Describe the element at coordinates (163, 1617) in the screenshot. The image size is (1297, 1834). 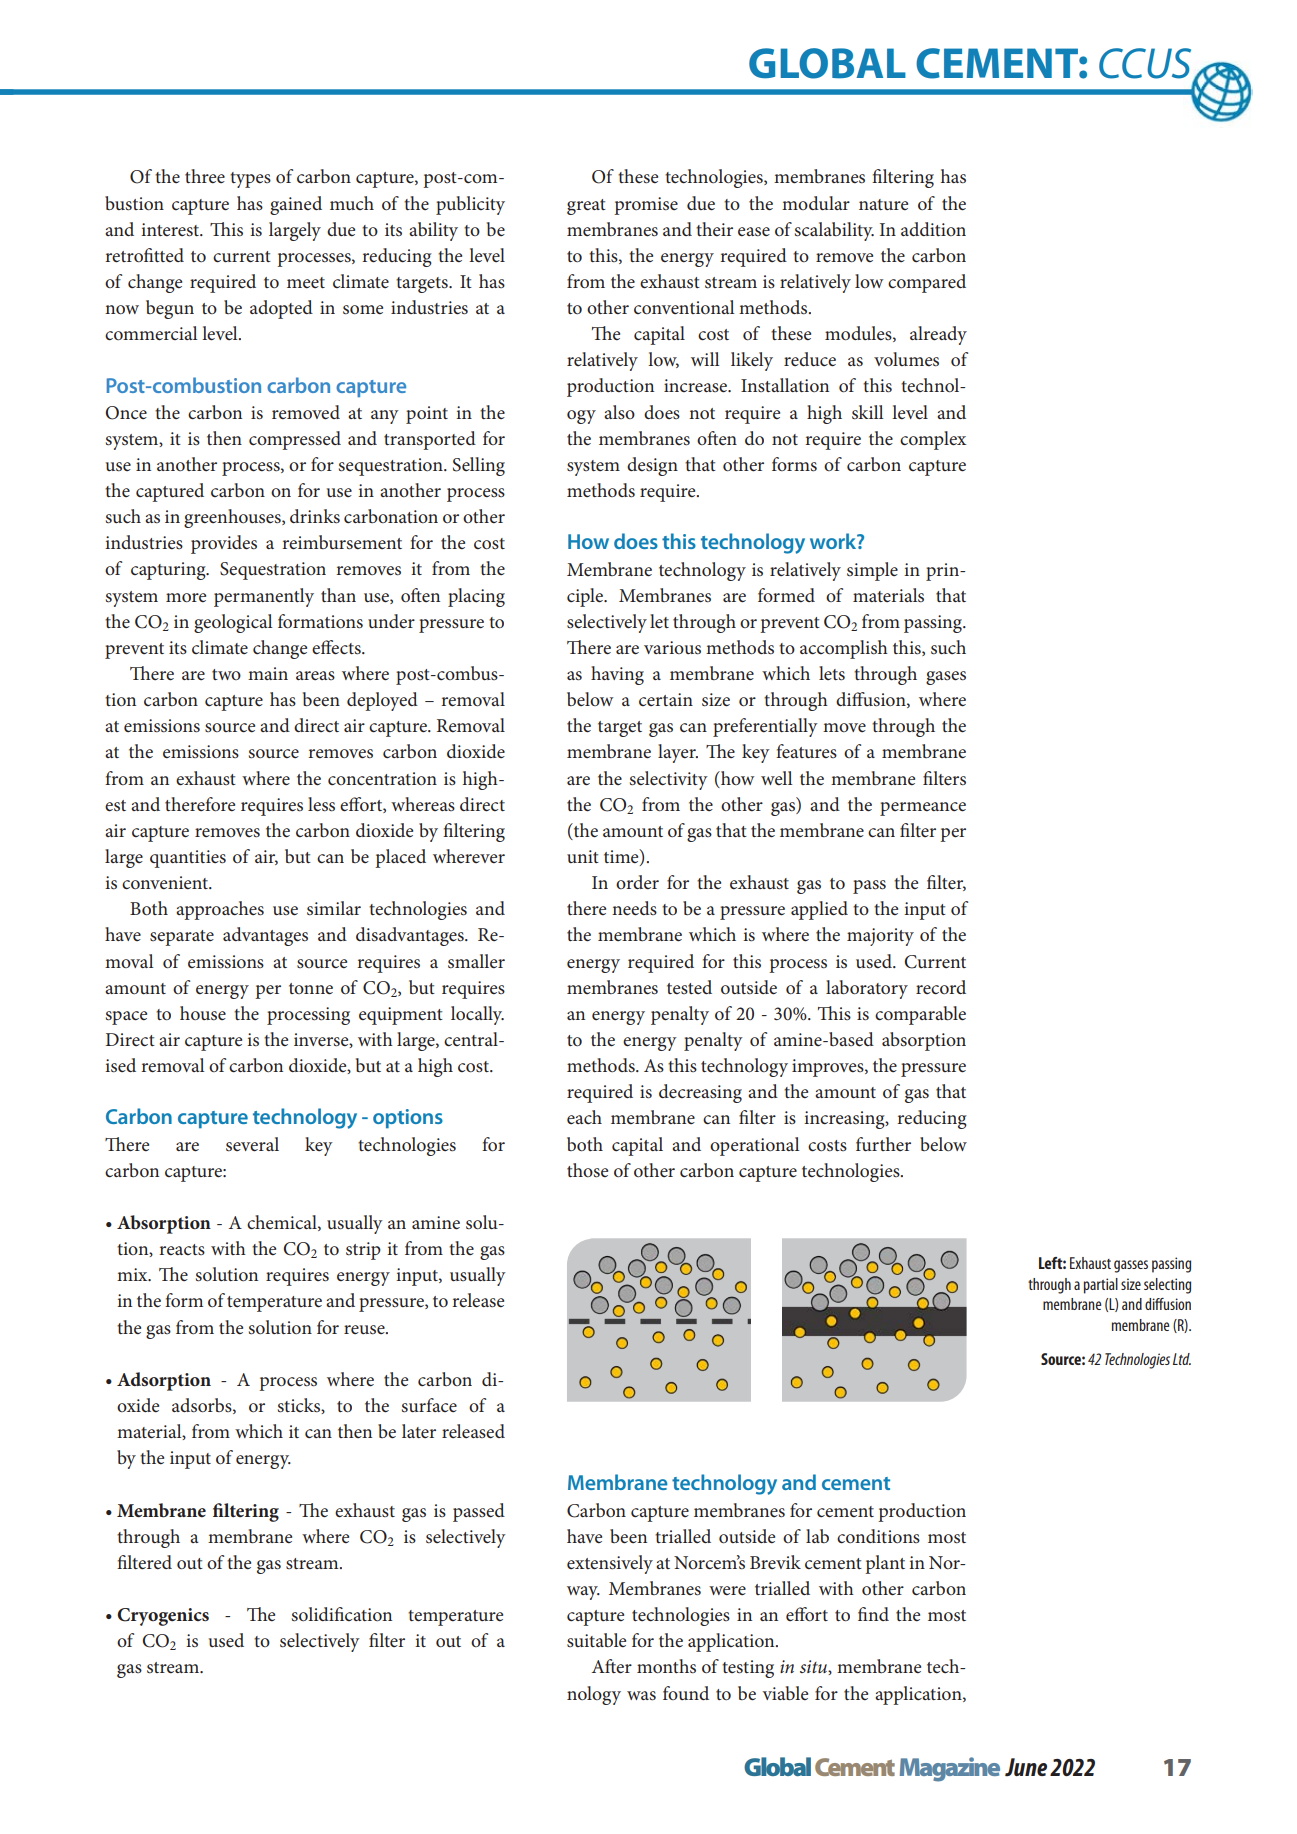
I see `Cryogenics` at that location.
